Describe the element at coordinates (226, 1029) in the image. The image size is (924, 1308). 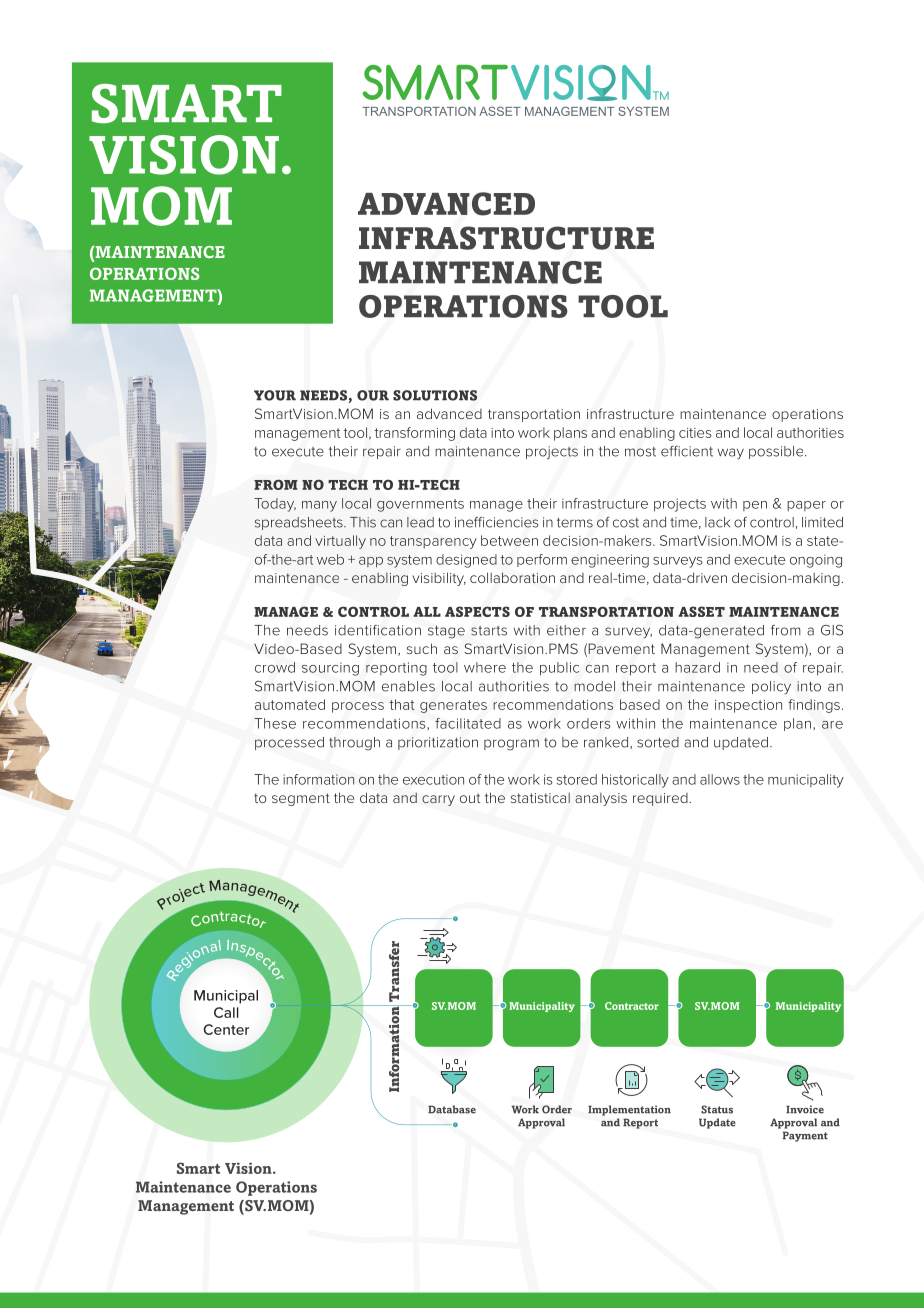
I see `Center` at that location.
